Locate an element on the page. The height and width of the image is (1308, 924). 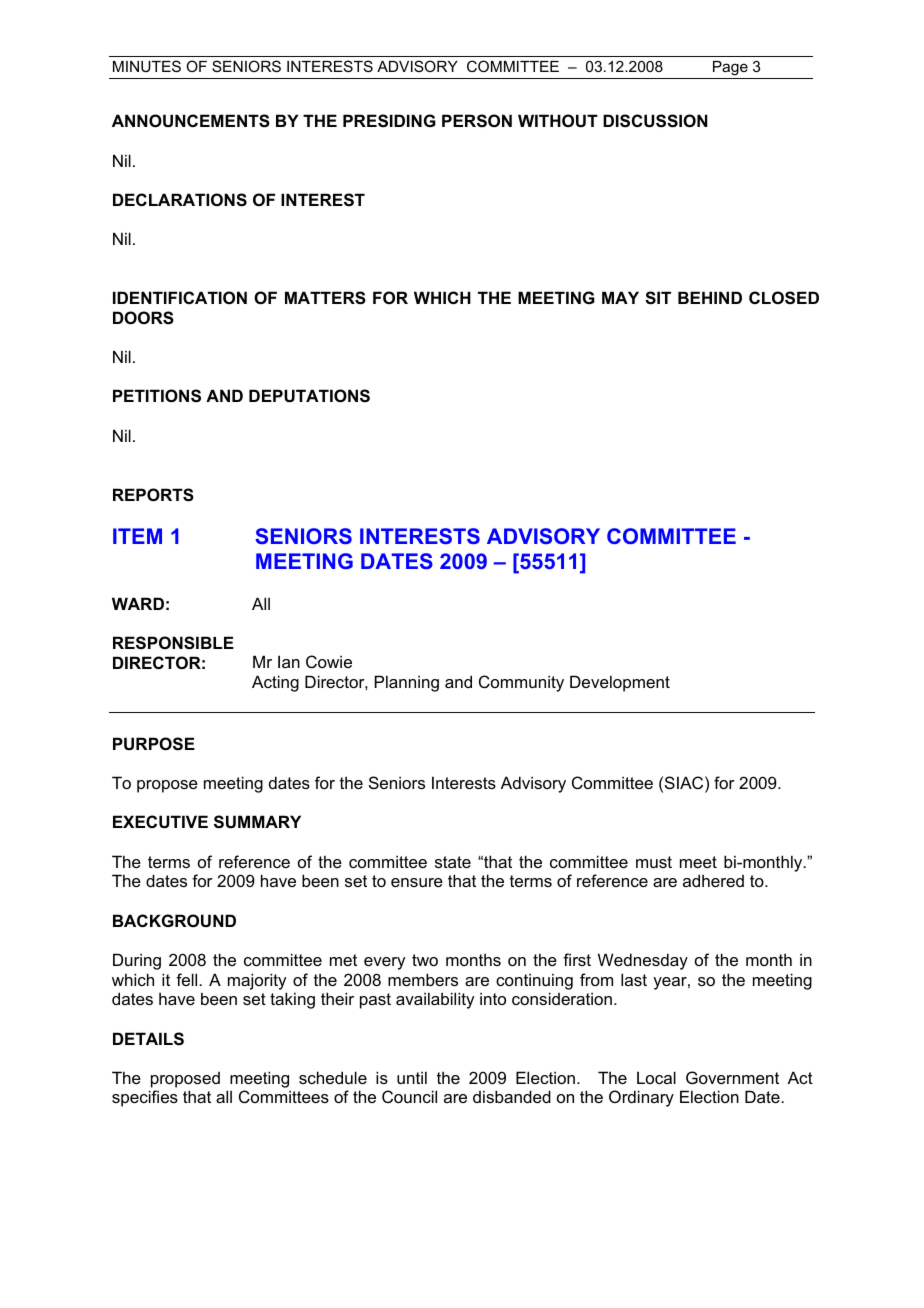
DETAILS is located at coordinates (148, 1039).
